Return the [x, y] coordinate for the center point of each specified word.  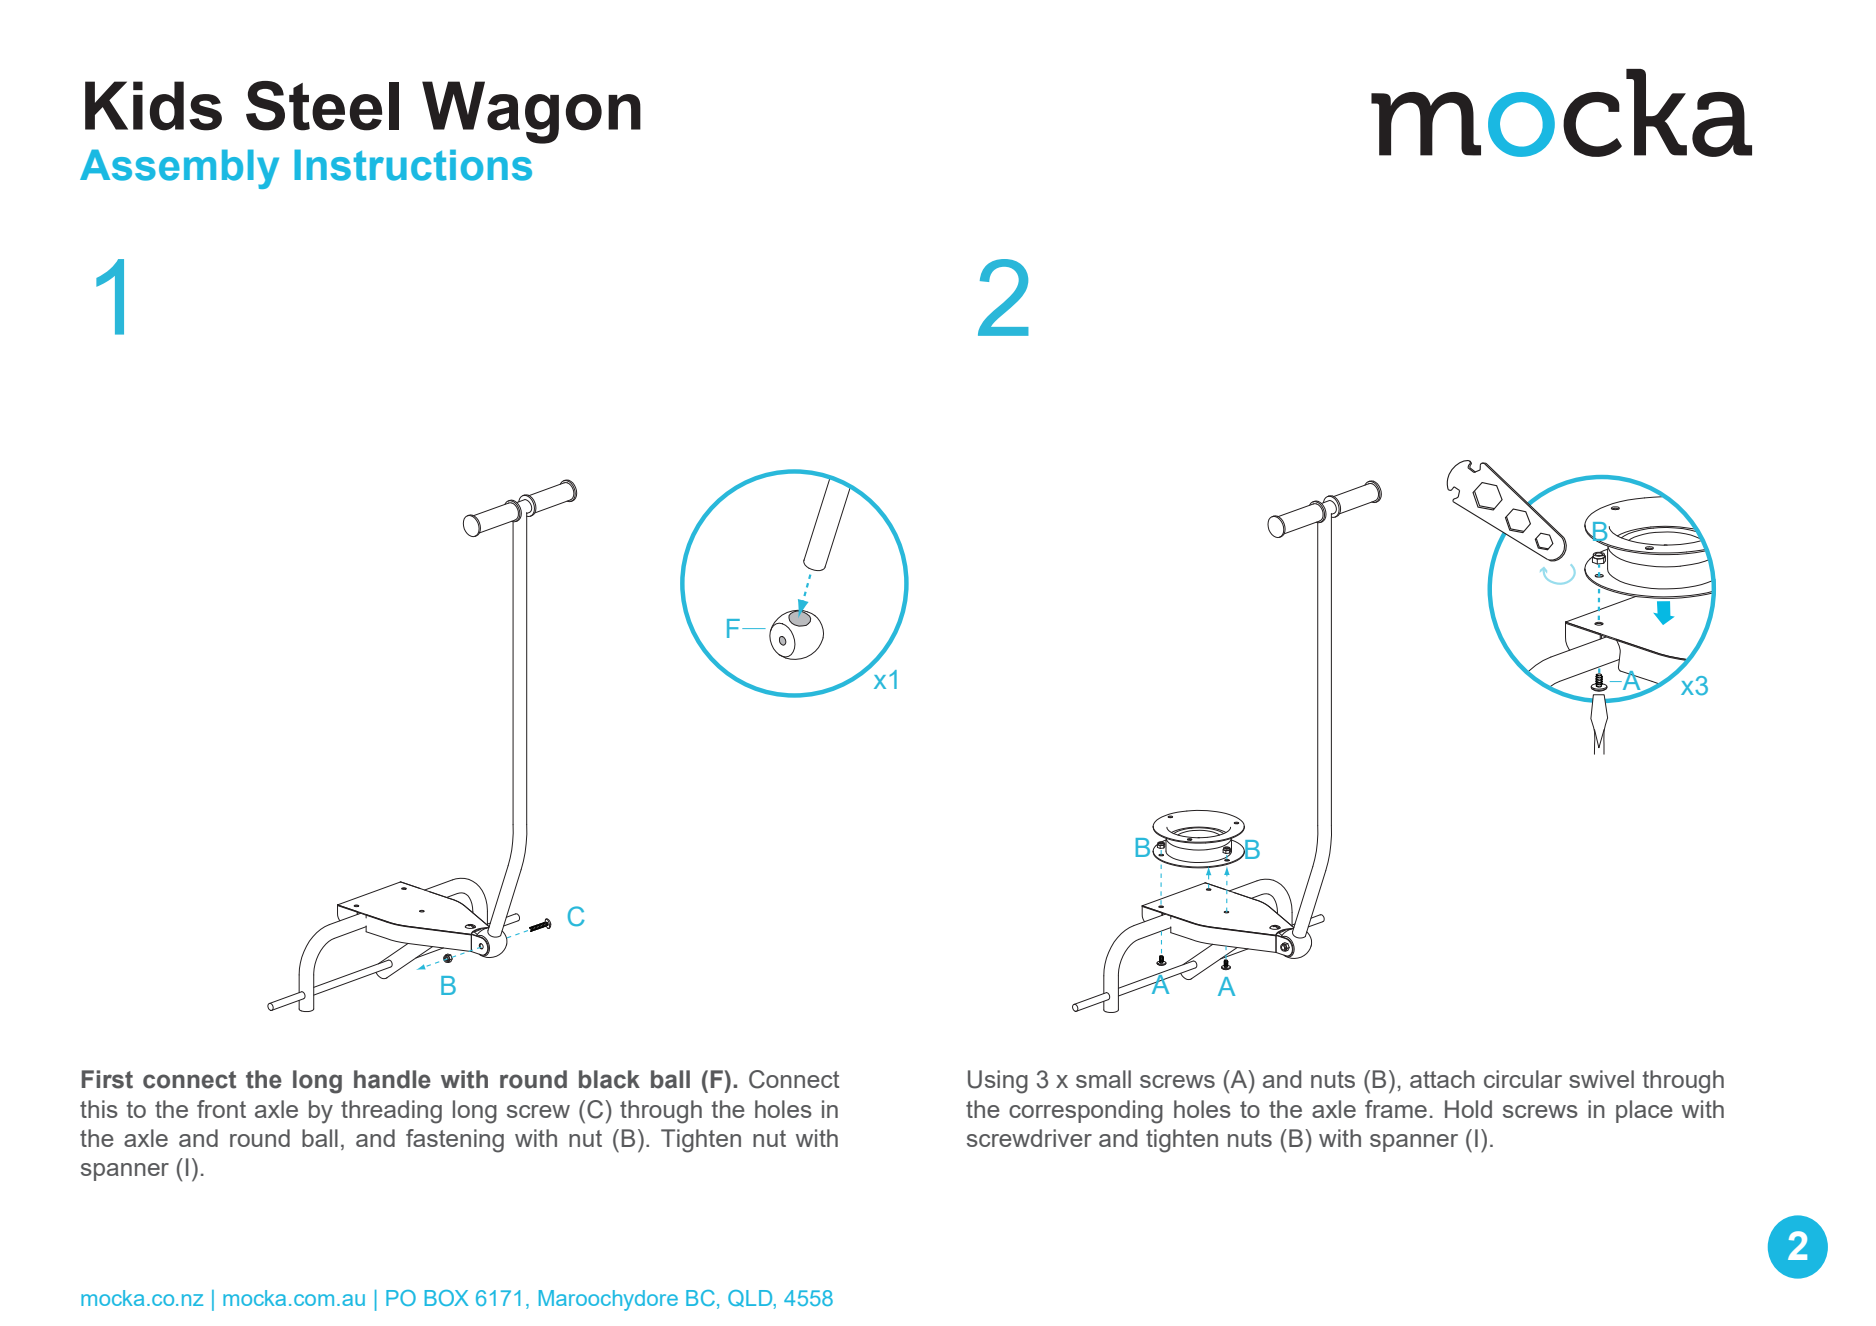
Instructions [413, 165]
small [1103, 1079]
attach [1442, 1079]
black [609, 1079]
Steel [322, 106]
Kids [153, 106]
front [221, 1109]
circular [1523, 1079]
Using [998, 1082]
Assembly [179, 169]
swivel [1601, 1079]
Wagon [531, 112]
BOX [446, 1298]
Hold [1468, 1109]
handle [392, 1079]
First [107, 1079]
